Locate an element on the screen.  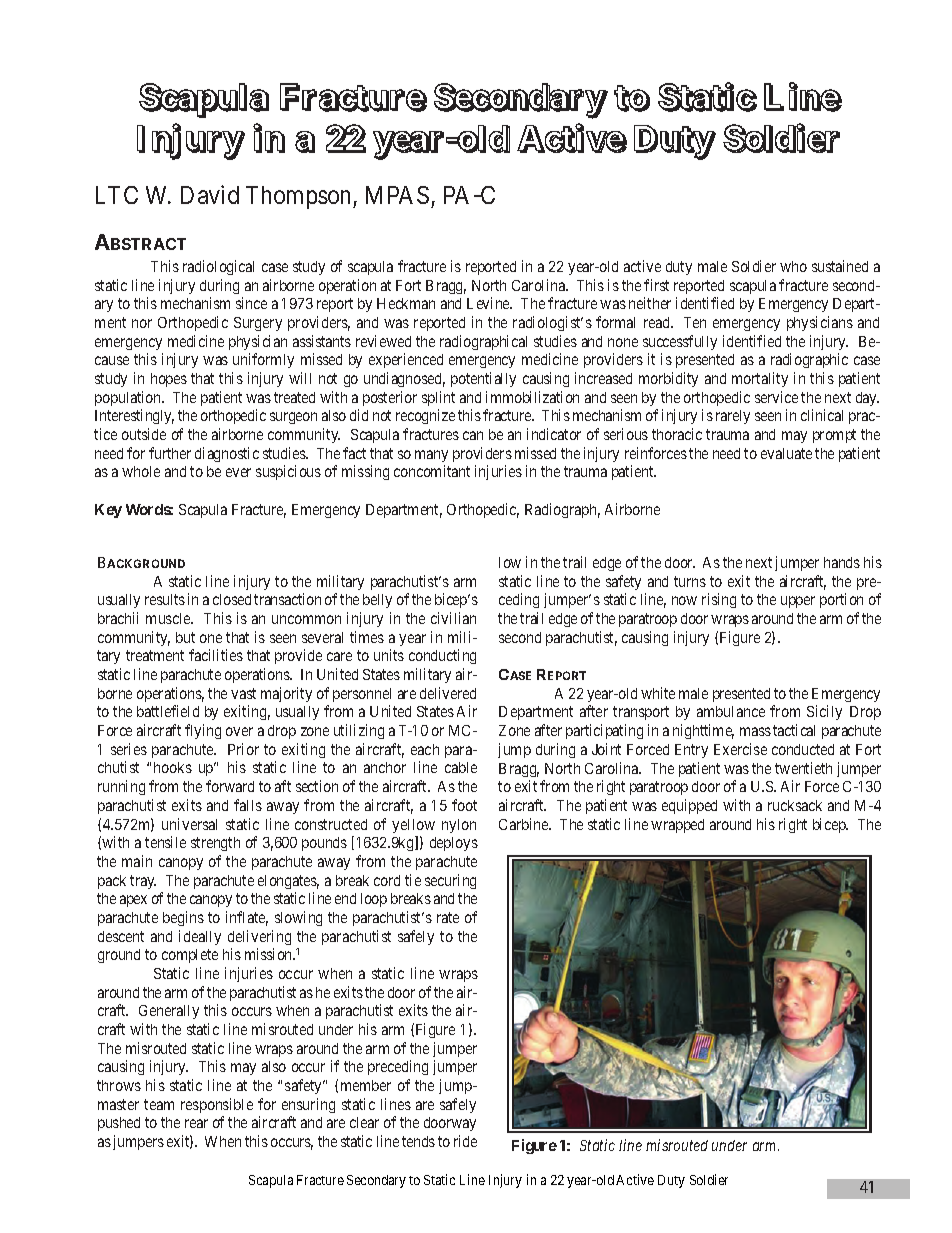
wrapped is located at coordinates (677, 826).
